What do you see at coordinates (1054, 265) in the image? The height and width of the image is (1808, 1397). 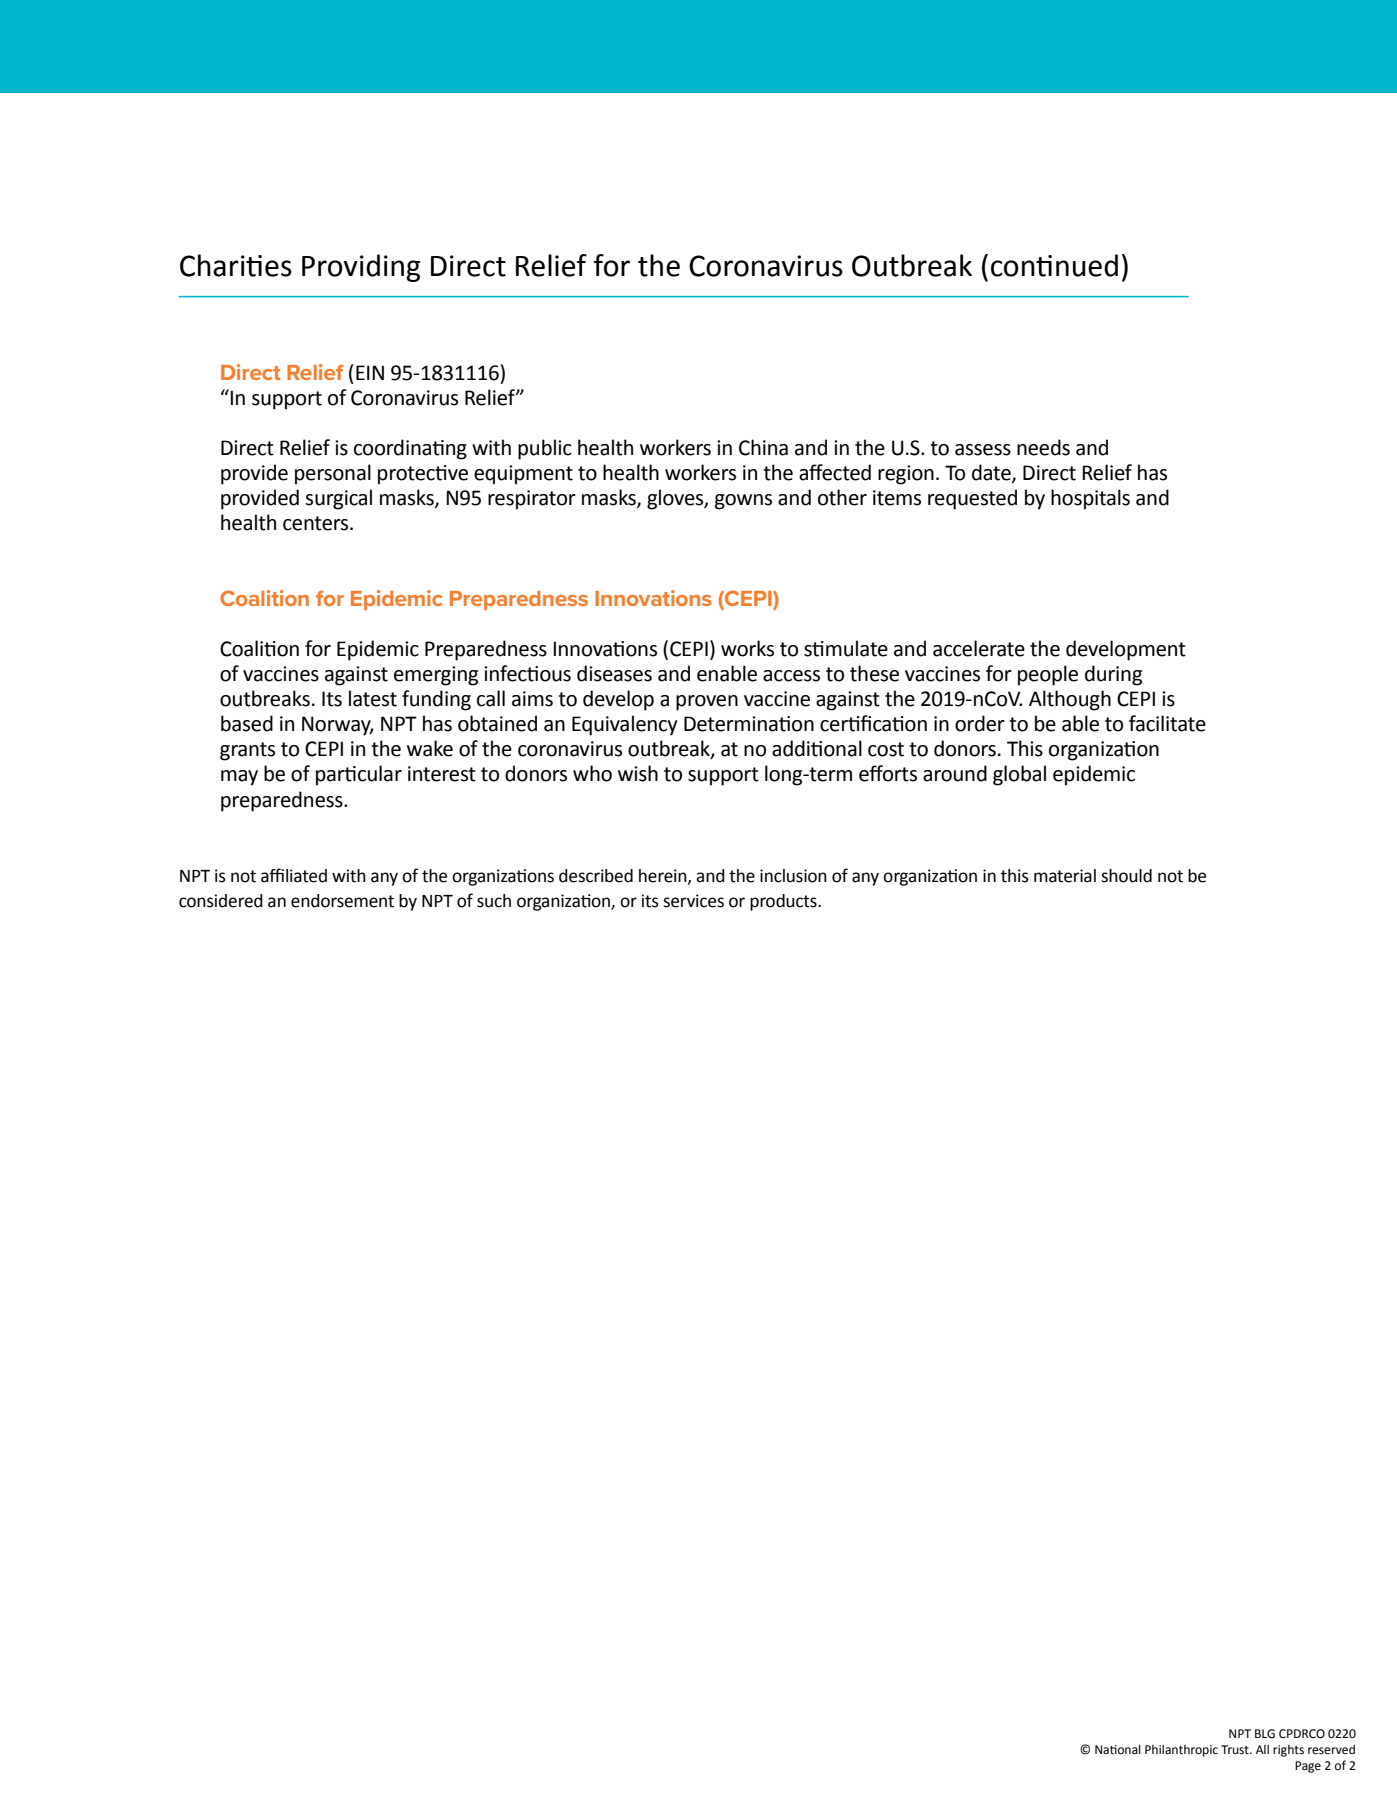 I see `continued` at bounding box center [1054, 265].
